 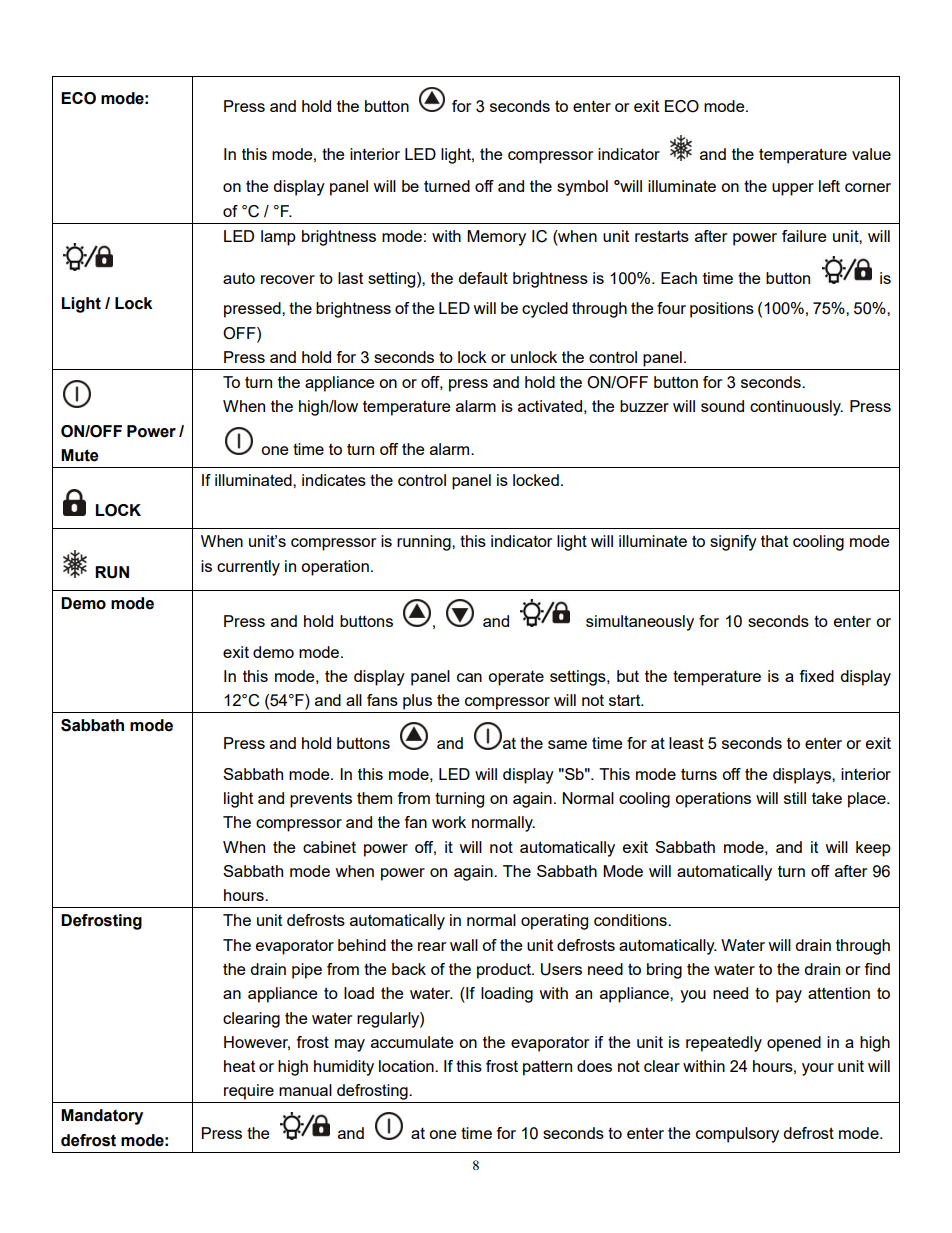 What do you see at coordinates (321, 800) in the screenshot?
I see `prevents` at bounding box center [321, 800].
